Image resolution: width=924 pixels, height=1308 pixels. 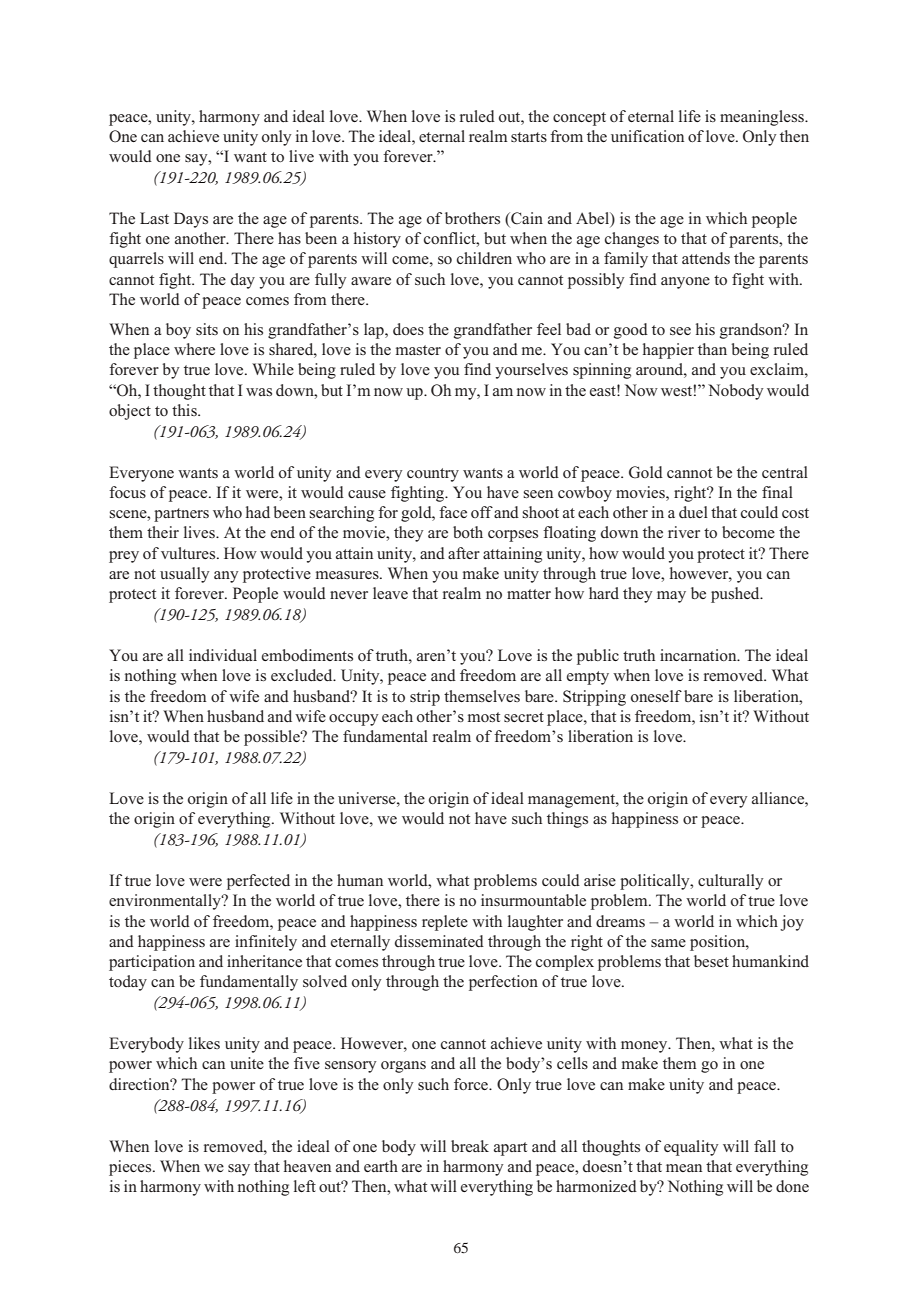 I want to click on most, so click(x=484, y=717).
